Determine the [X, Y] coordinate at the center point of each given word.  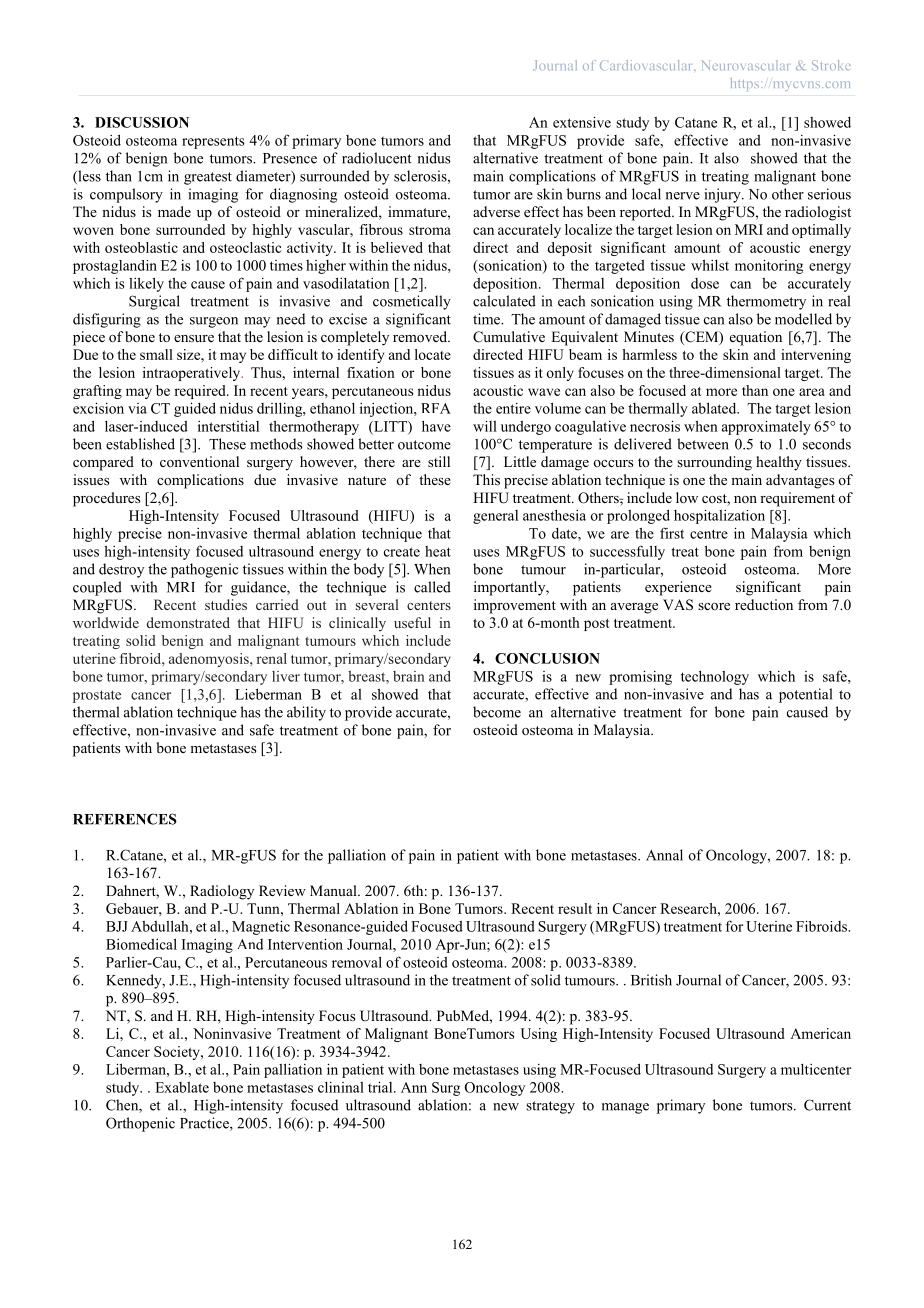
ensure [194, 338]
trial [381, 1087]
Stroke [831, 65]
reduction [764, 604]
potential [805, 695]
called [432, 587]
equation [756, 338]
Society [178, 1053]
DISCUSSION [142, 122]
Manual [334, 890]
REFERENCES [125, 819]
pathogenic [204, 570]
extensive [582, 122]
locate [433, 354]
